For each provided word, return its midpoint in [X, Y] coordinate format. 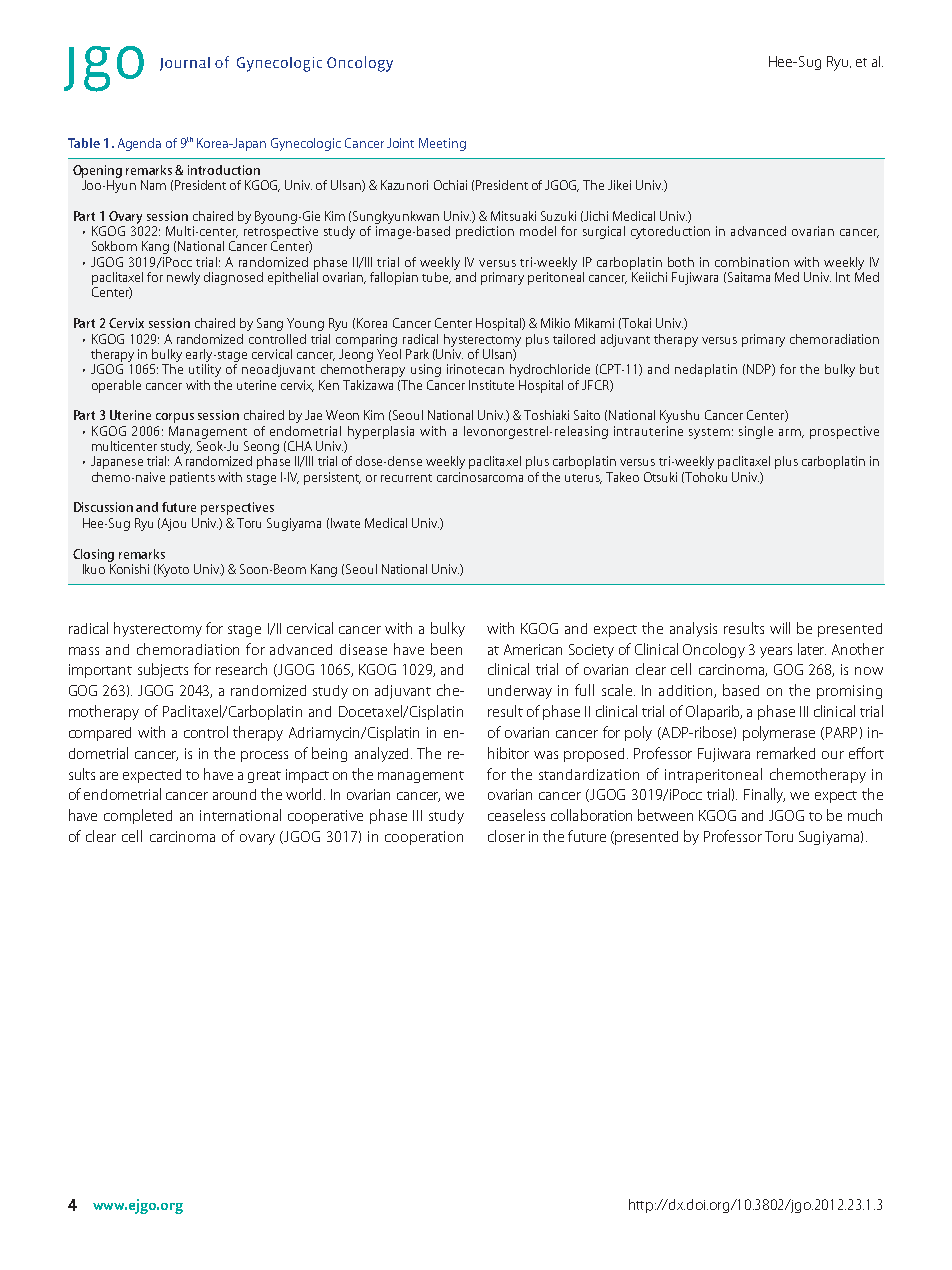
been [446, 649]
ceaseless [516, 815]
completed [138, 816]
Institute [491, 385]
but [869, 369]
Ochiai [450, 185]
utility [205, 369]
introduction [224, 170]
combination [752, 262]
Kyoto [173, 570]
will [780, 628]
